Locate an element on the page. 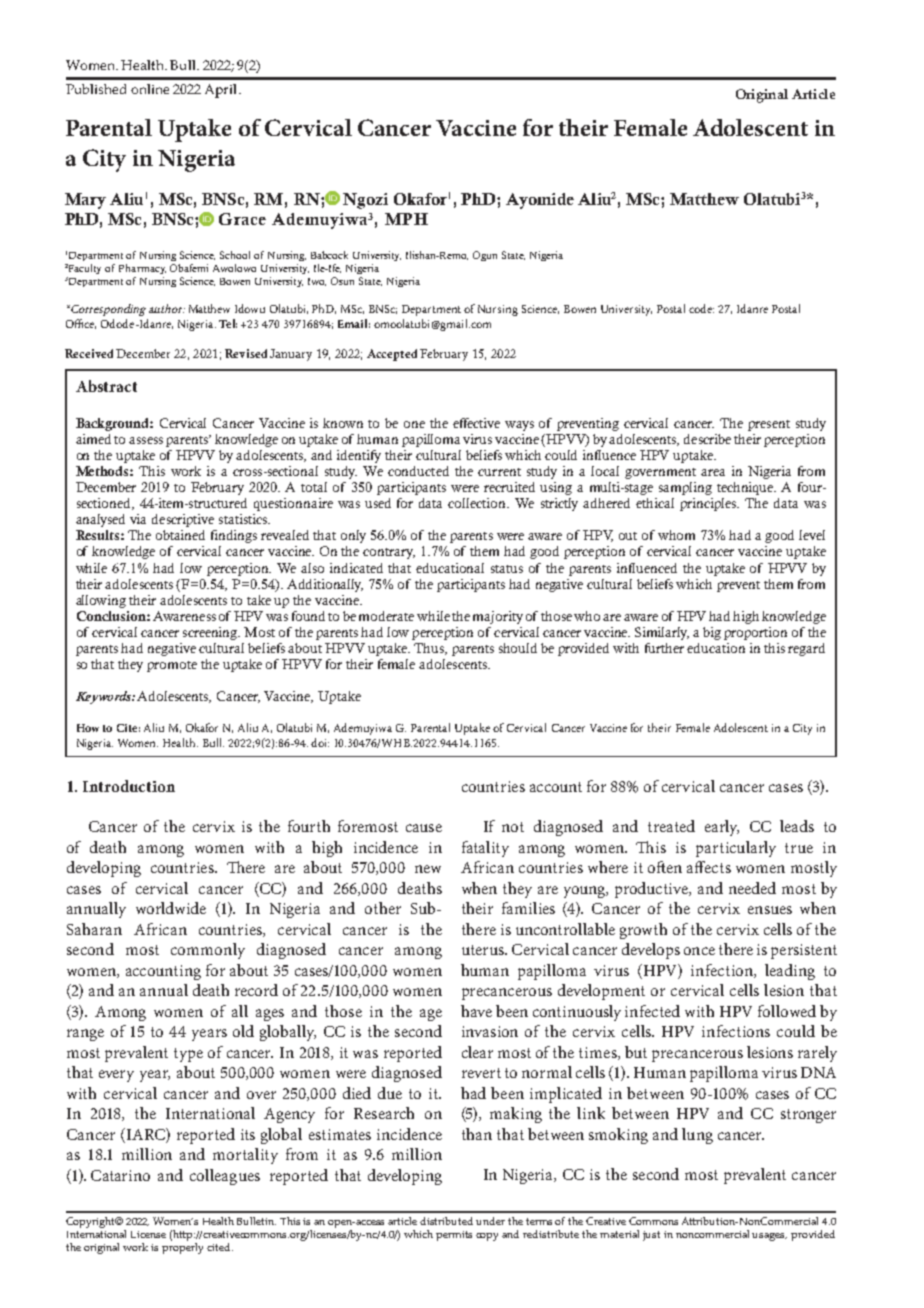  Thus is located at coordinates (430, 649).
